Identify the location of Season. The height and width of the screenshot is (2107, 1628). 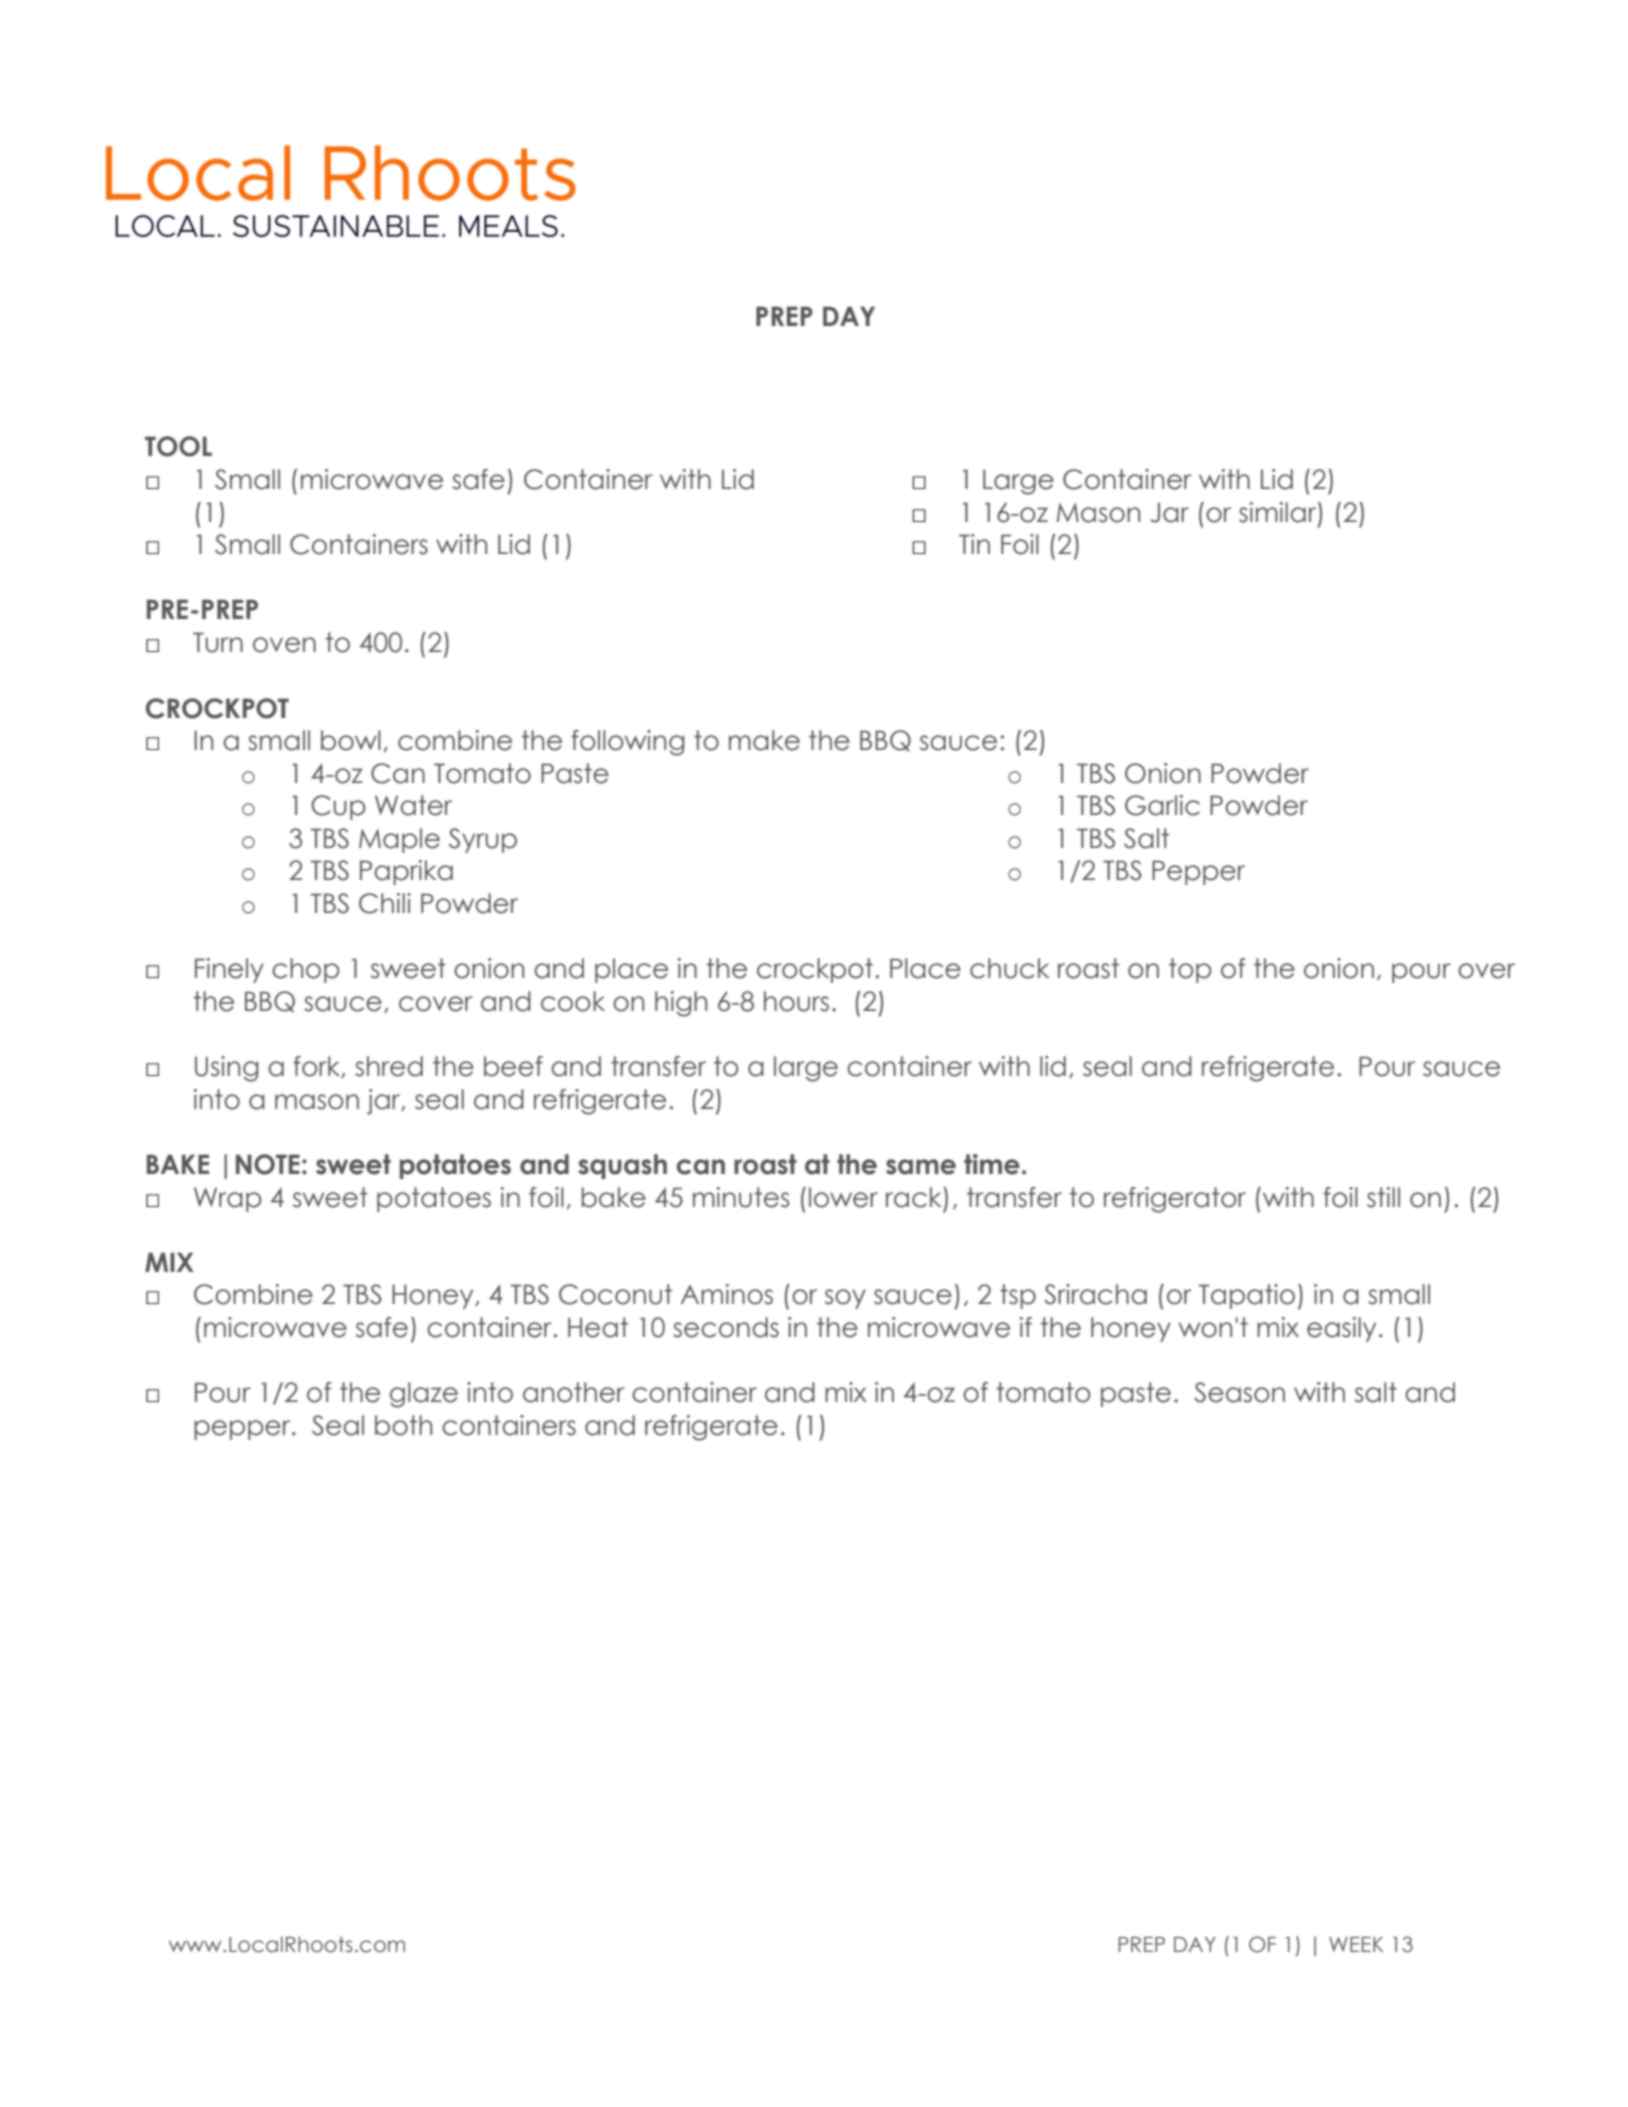
(1239, 1392).
